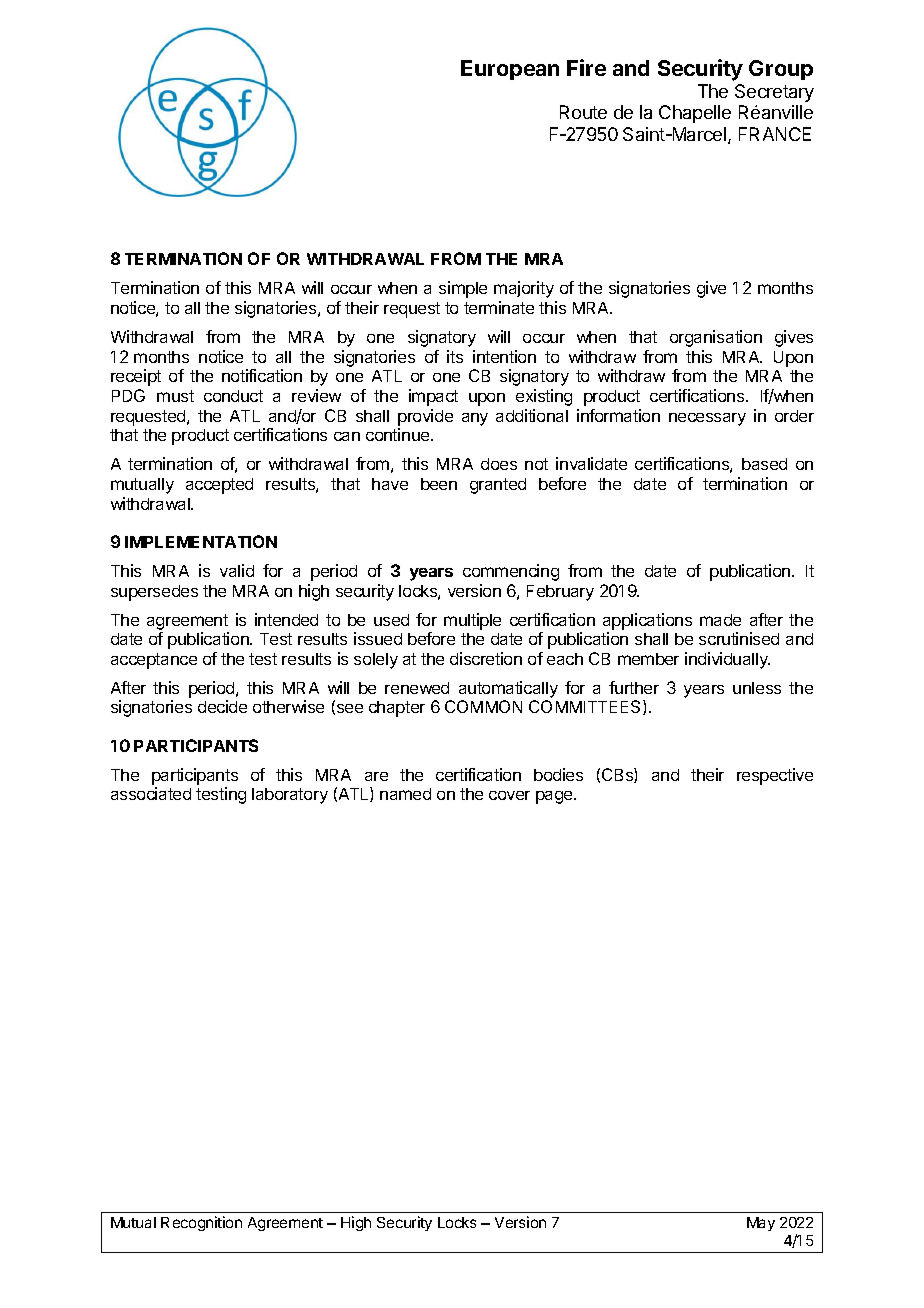  Describe the element at coordinates (510, 70) in the screenshot. I see `European` at that location.
